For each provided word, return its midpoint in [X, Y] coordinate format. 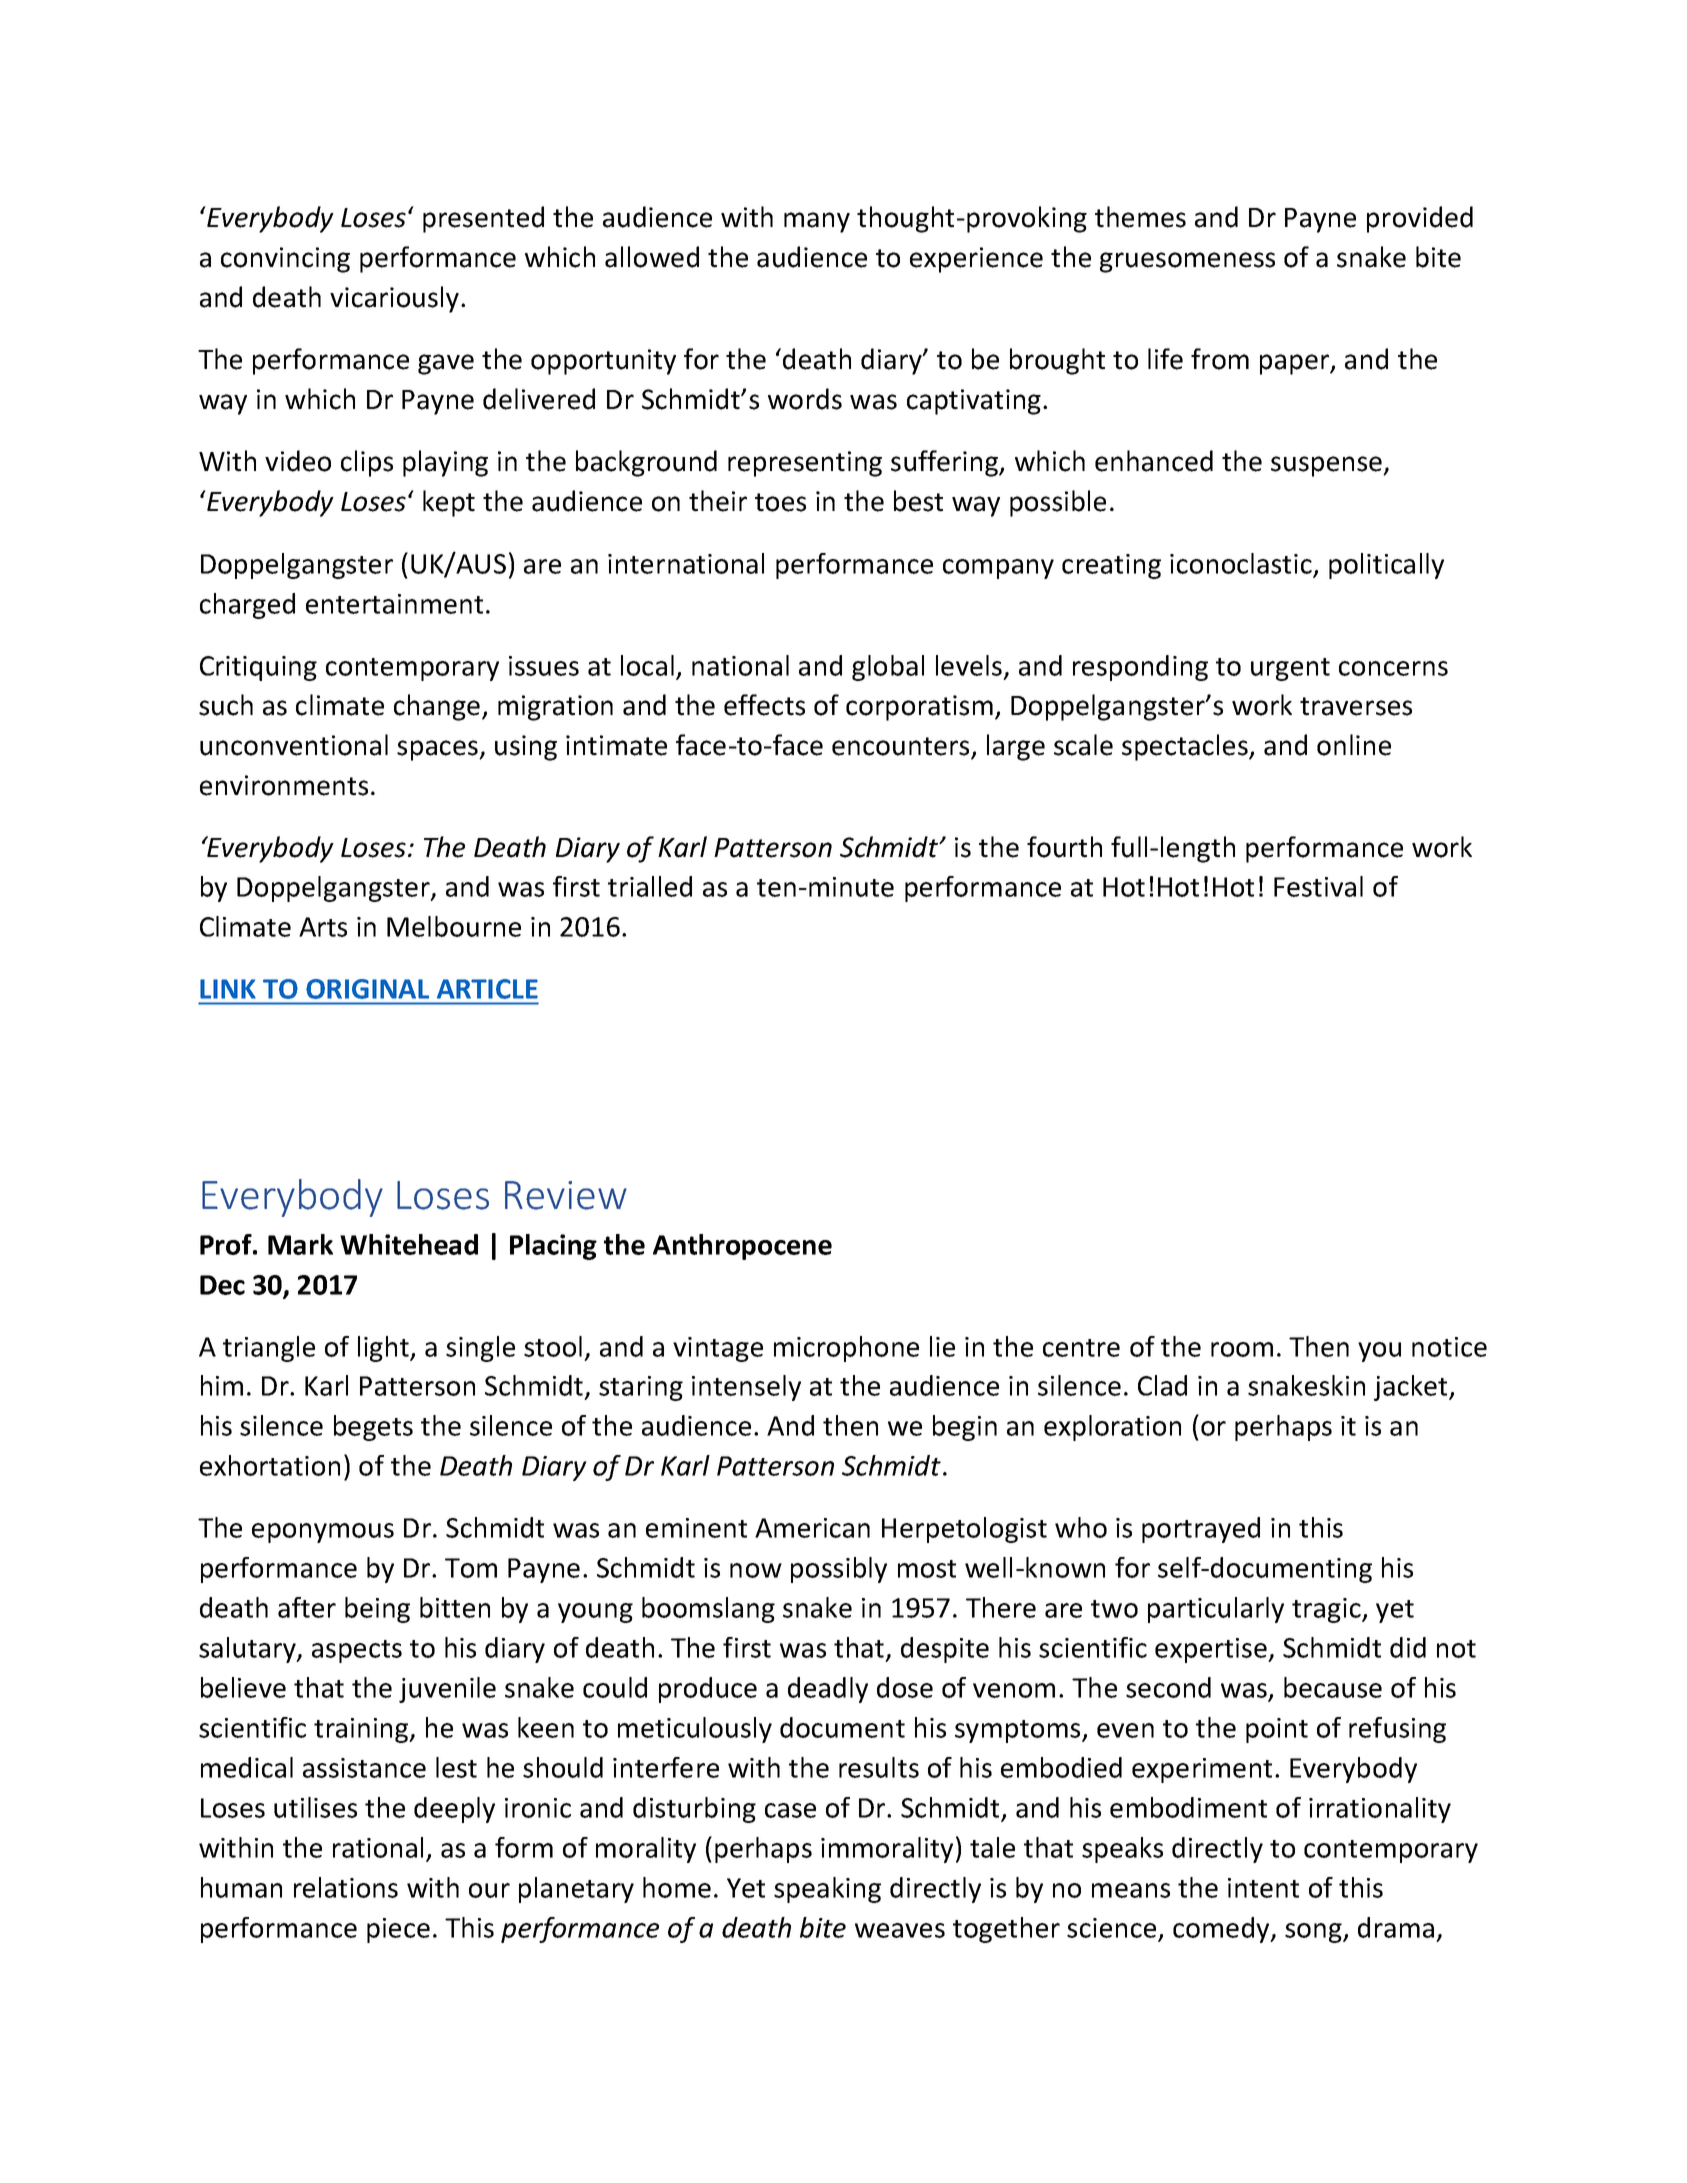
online [1354, 745]
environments [284, 785]
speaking [827, 1890]
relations [346, 1887]
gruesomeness [1187, 262]
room [1242, 1349]
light [384, 1349]
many [817, 222]
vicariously [396, 299]
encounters [902, 747]
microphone [846, 1349]
